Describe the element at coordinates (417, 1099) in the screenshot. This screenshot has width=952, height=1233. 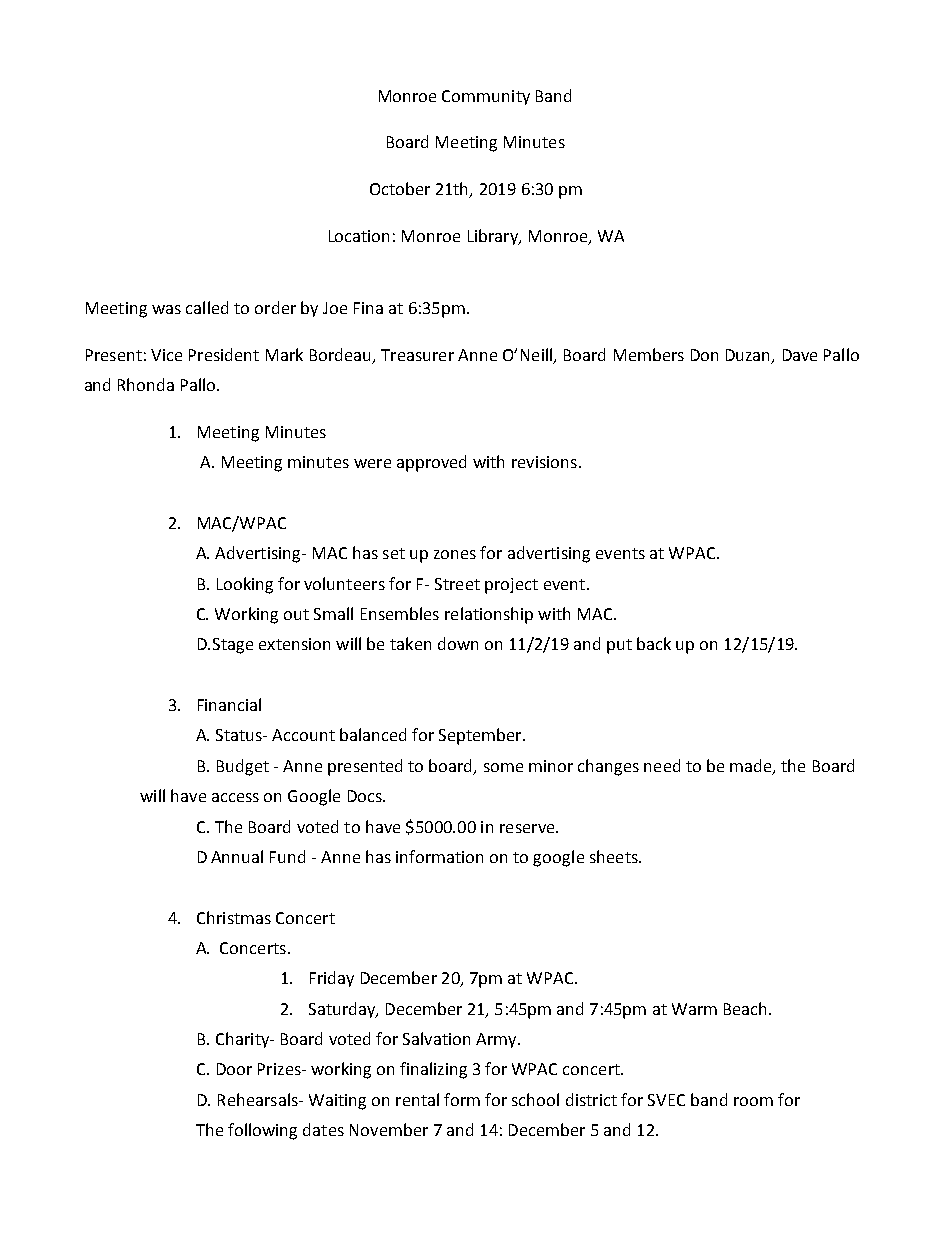
I see `rental` at that location.
